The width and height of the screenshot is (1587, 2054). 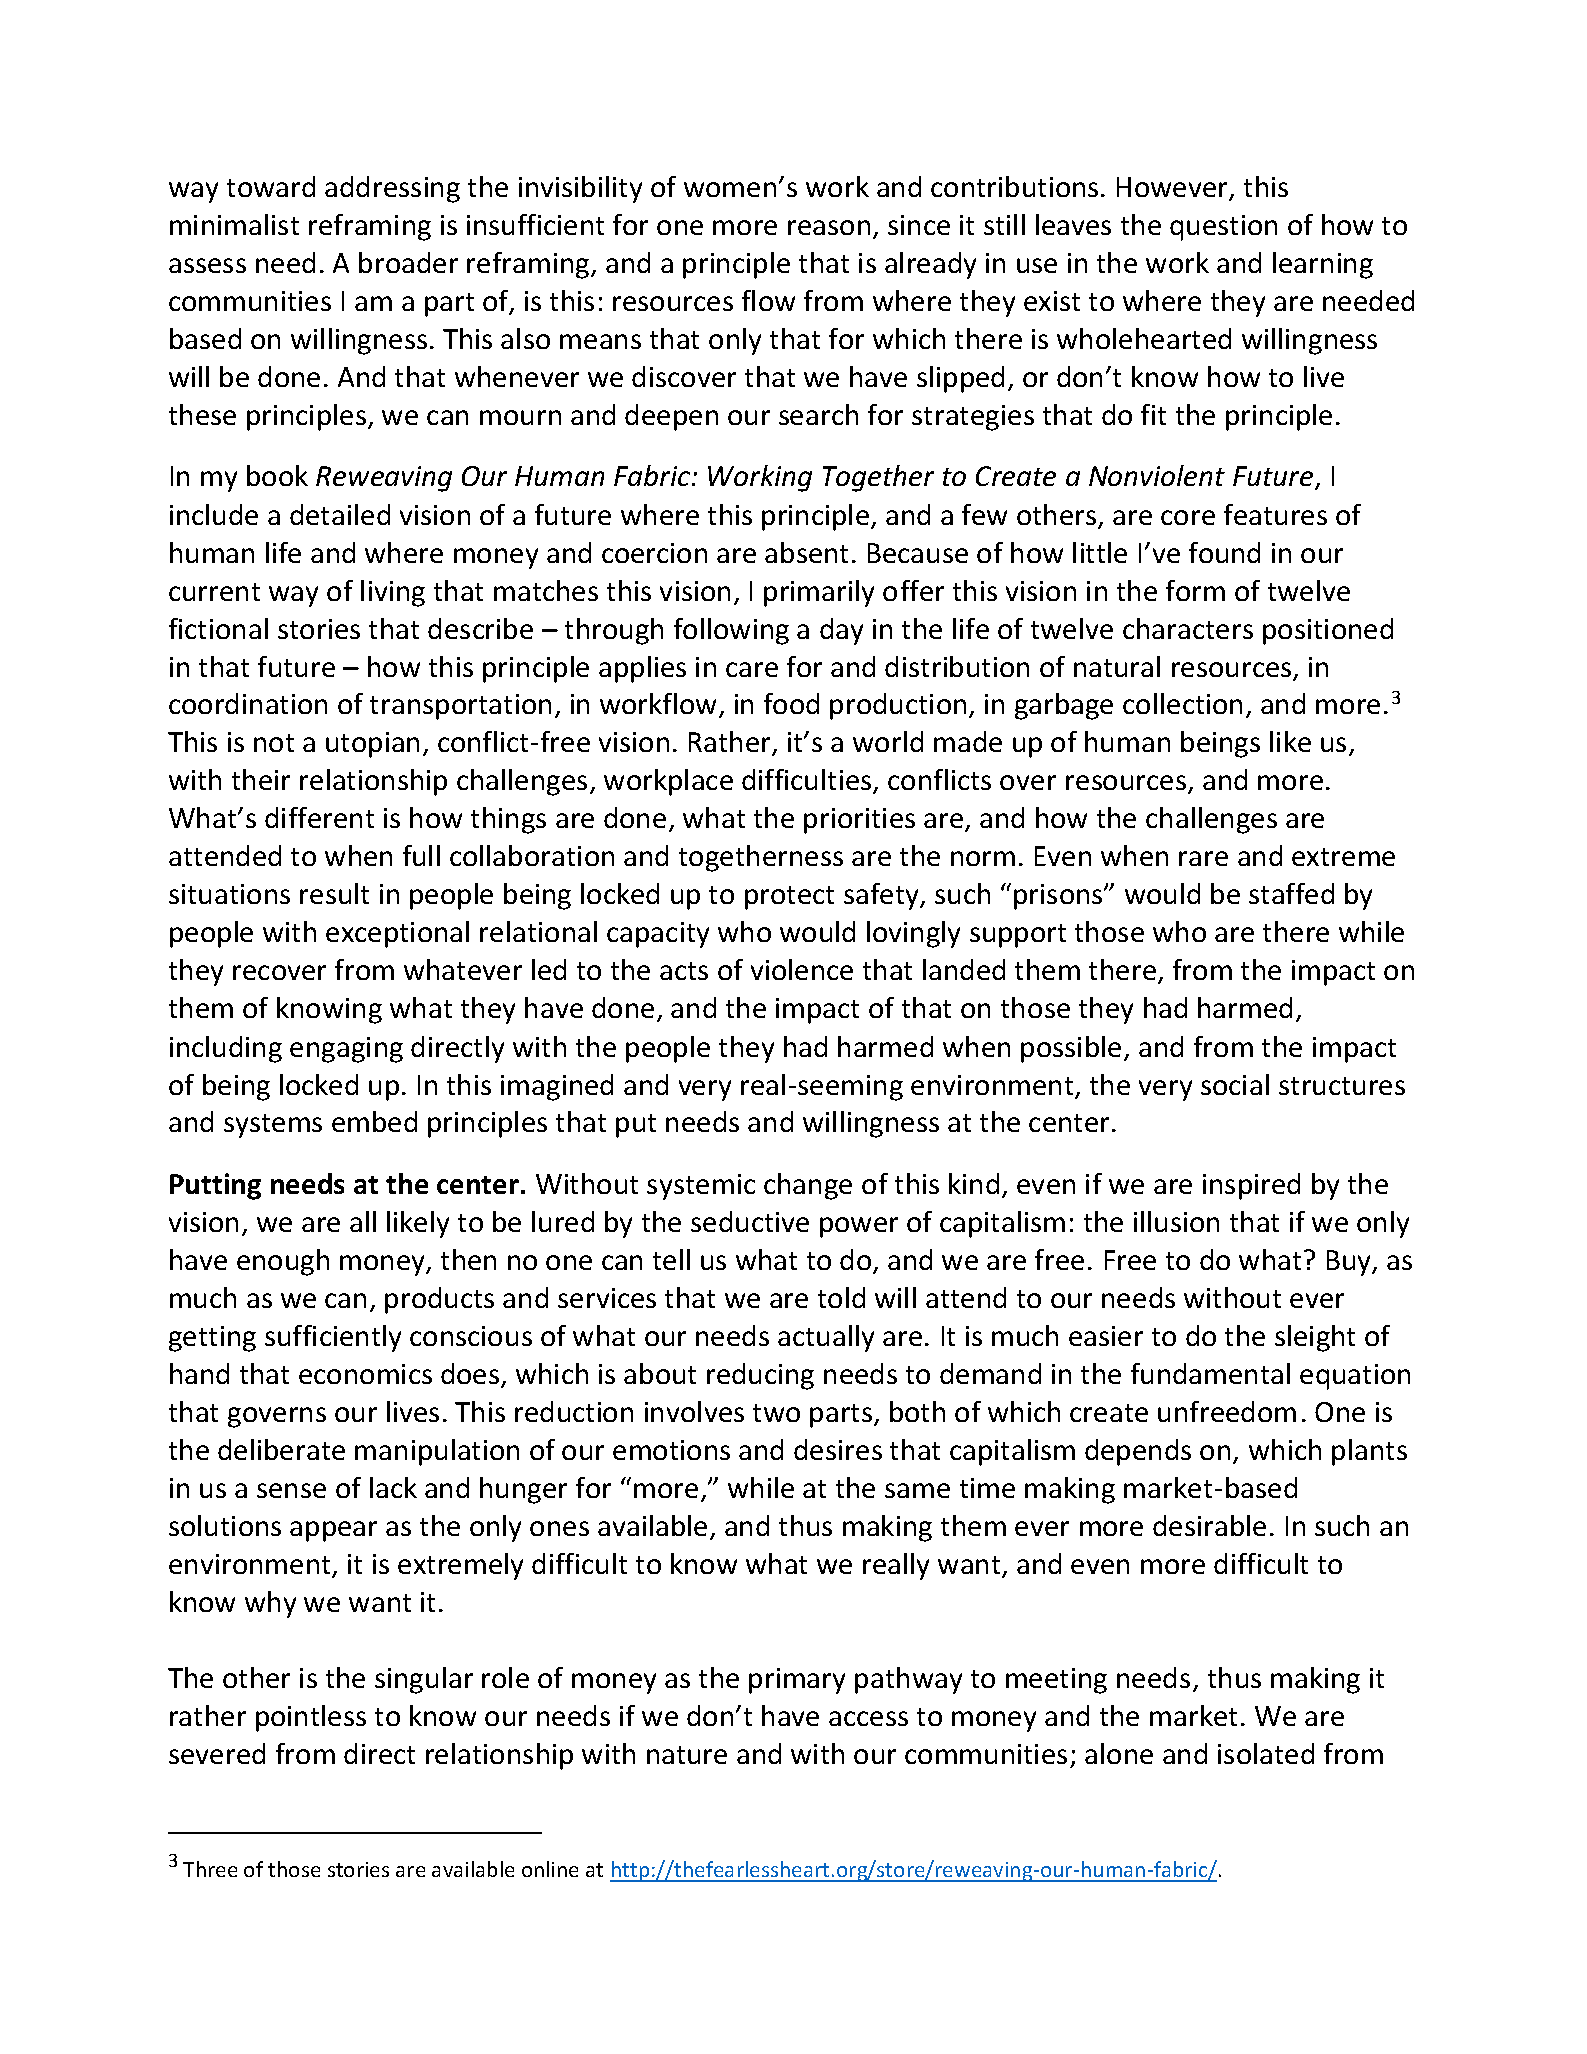 I want to click on reason, so click(x=829, y=227).
